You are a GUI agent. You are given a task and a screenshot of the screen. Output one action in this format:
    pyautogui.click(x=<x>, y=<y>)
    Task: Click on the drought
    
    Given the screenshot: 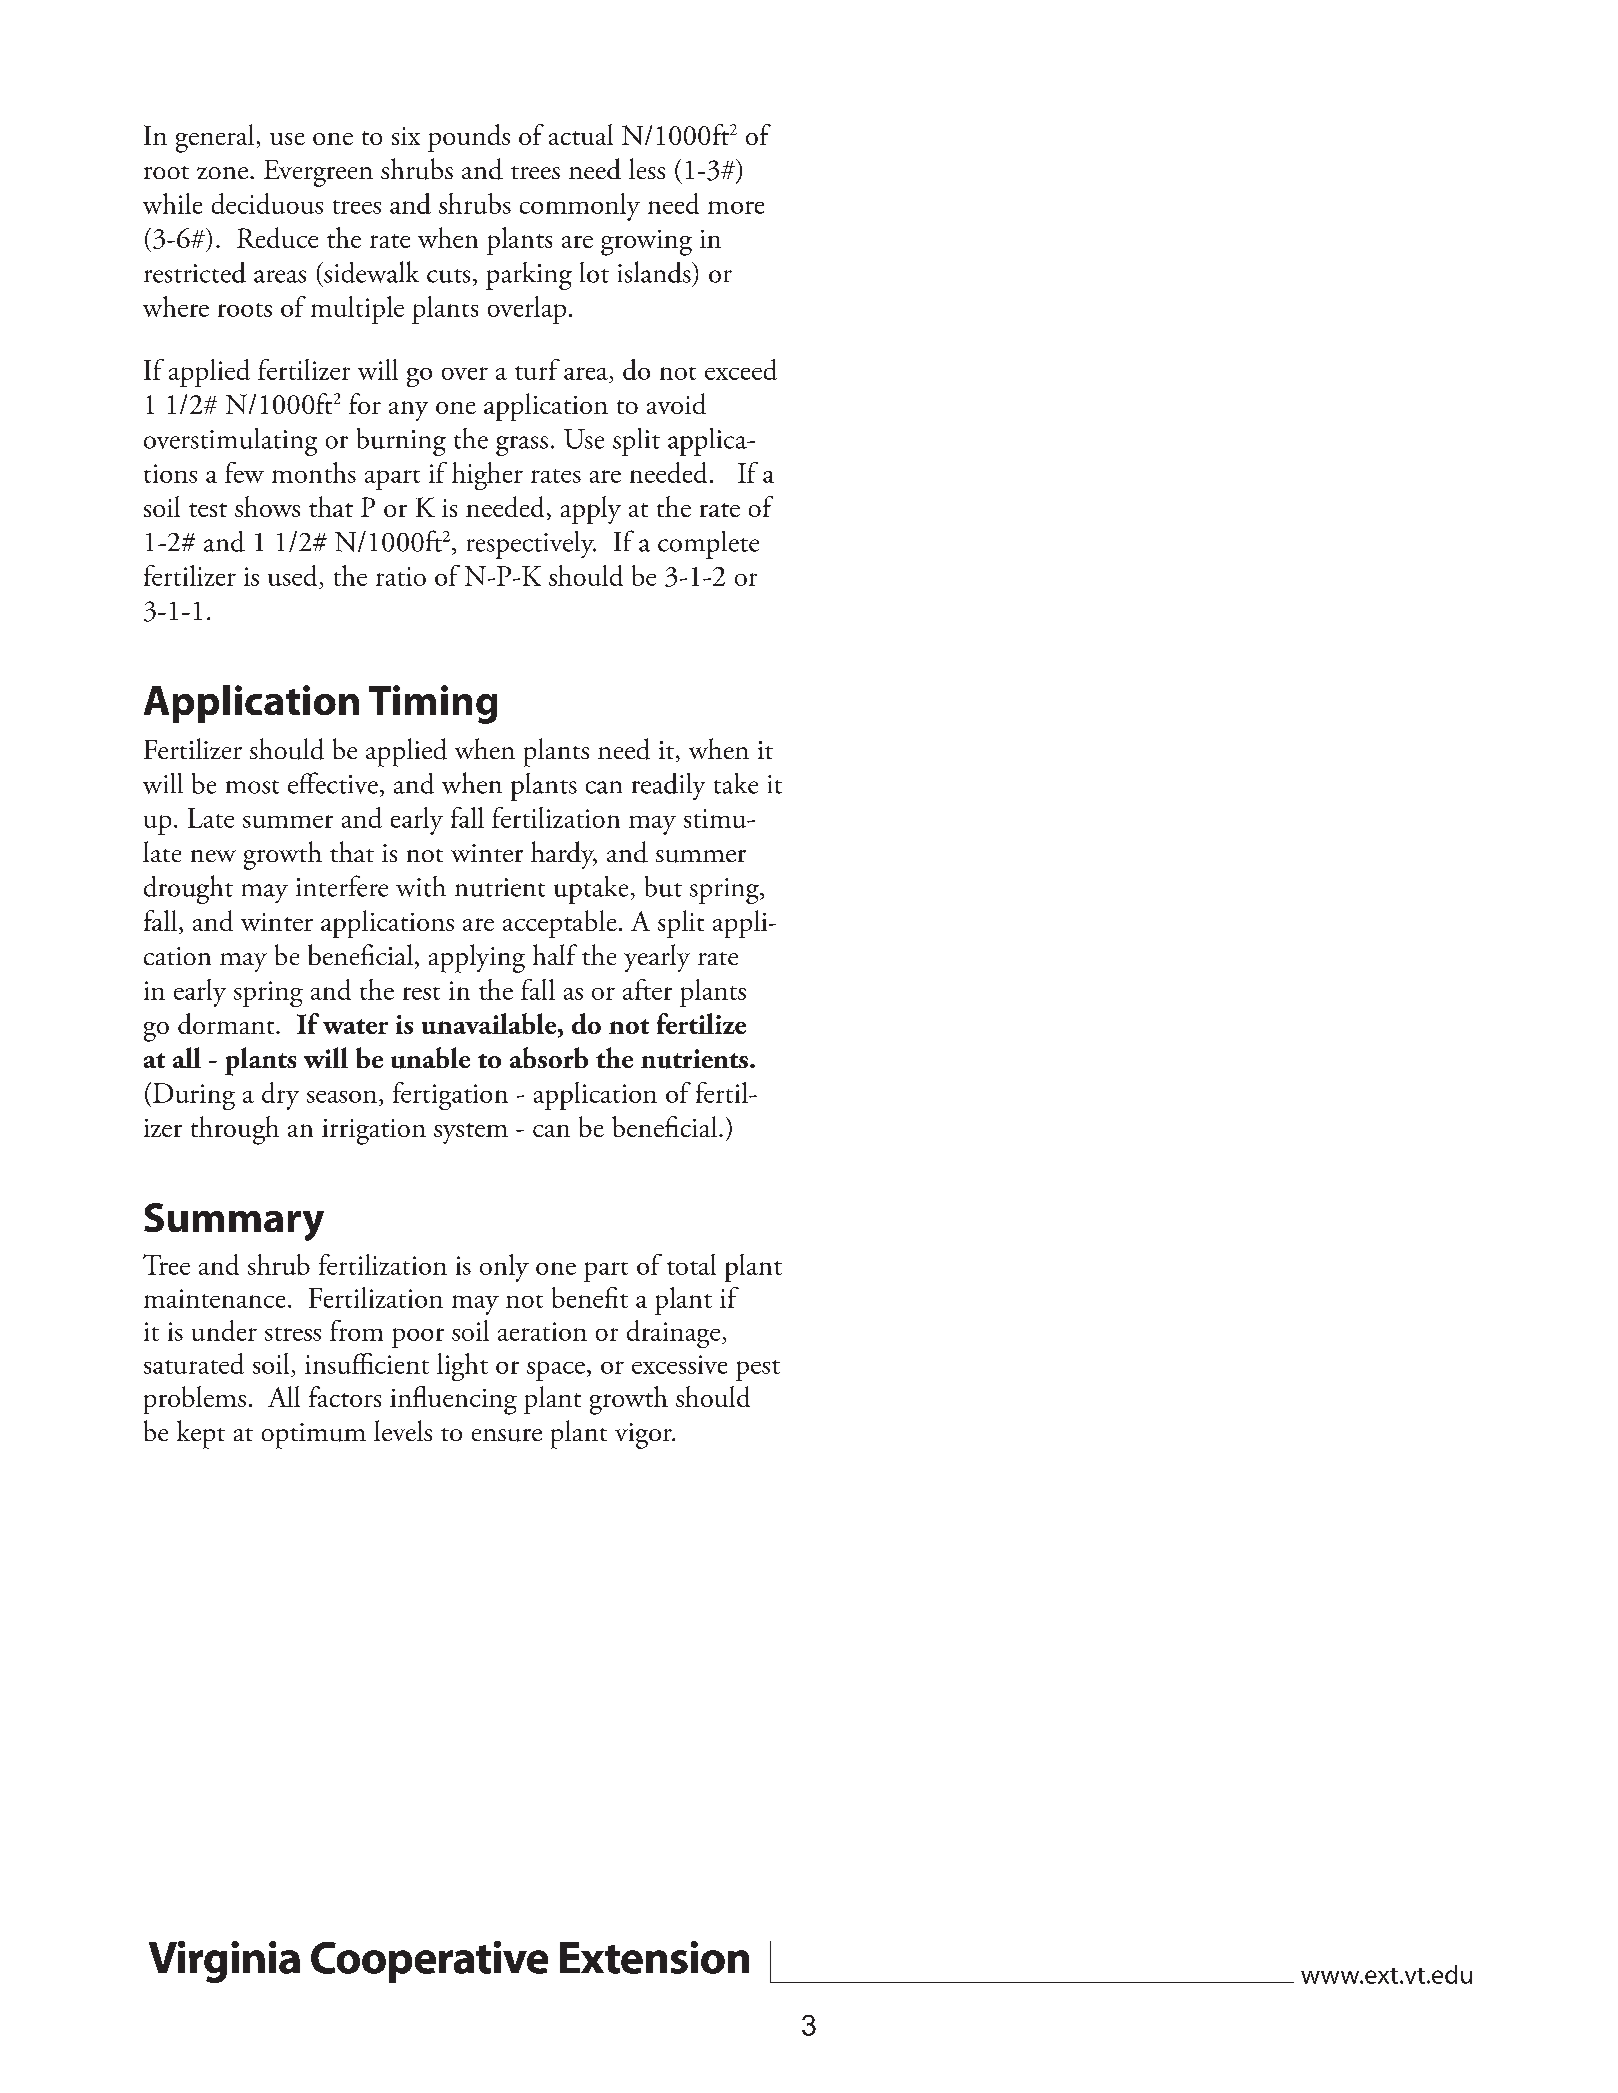 What is the action you would take?
    pyautogui.click(x=188, y=889)
